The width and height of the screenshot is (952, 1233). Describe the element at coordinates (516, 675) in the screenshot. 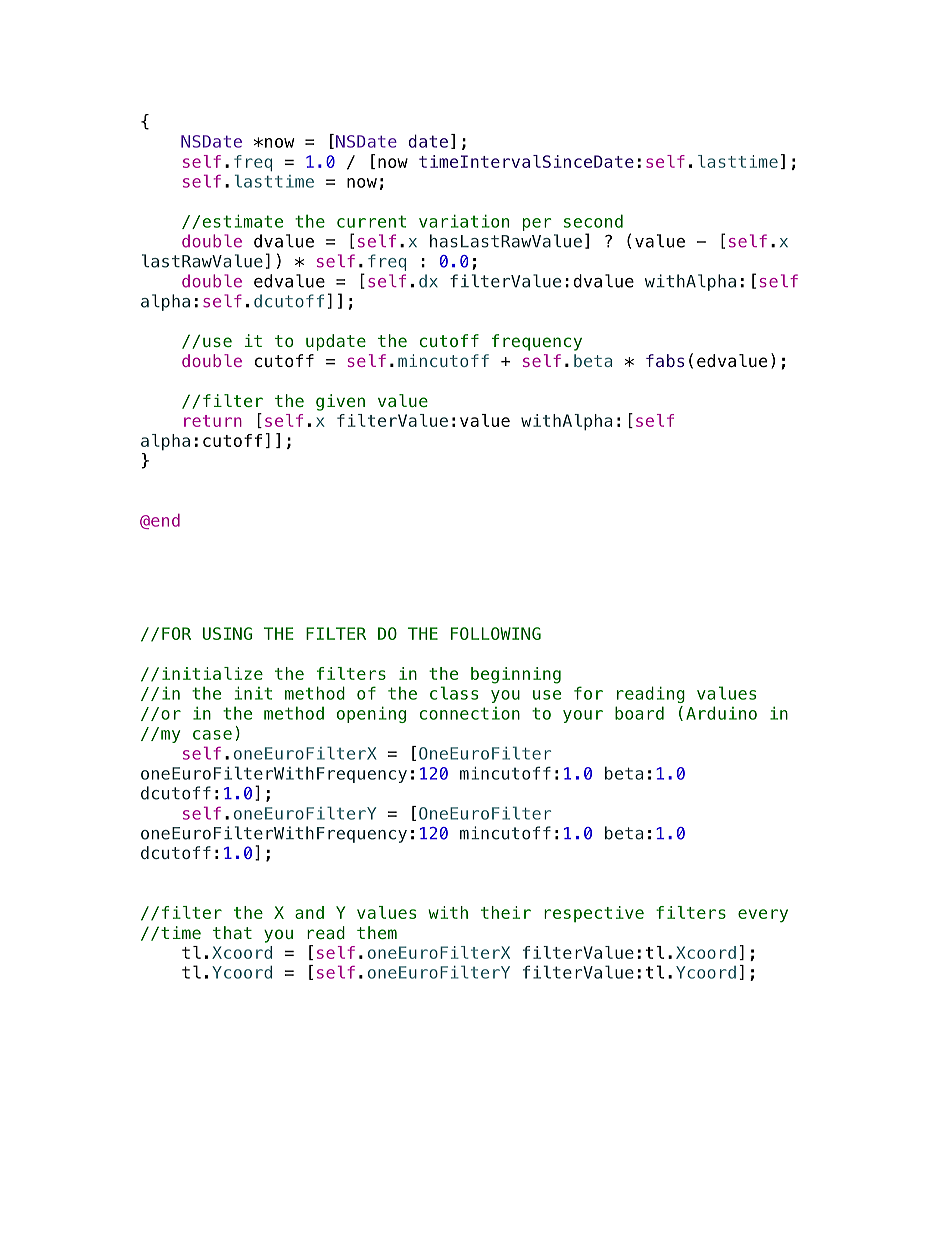

I see `beginning` at that location.
